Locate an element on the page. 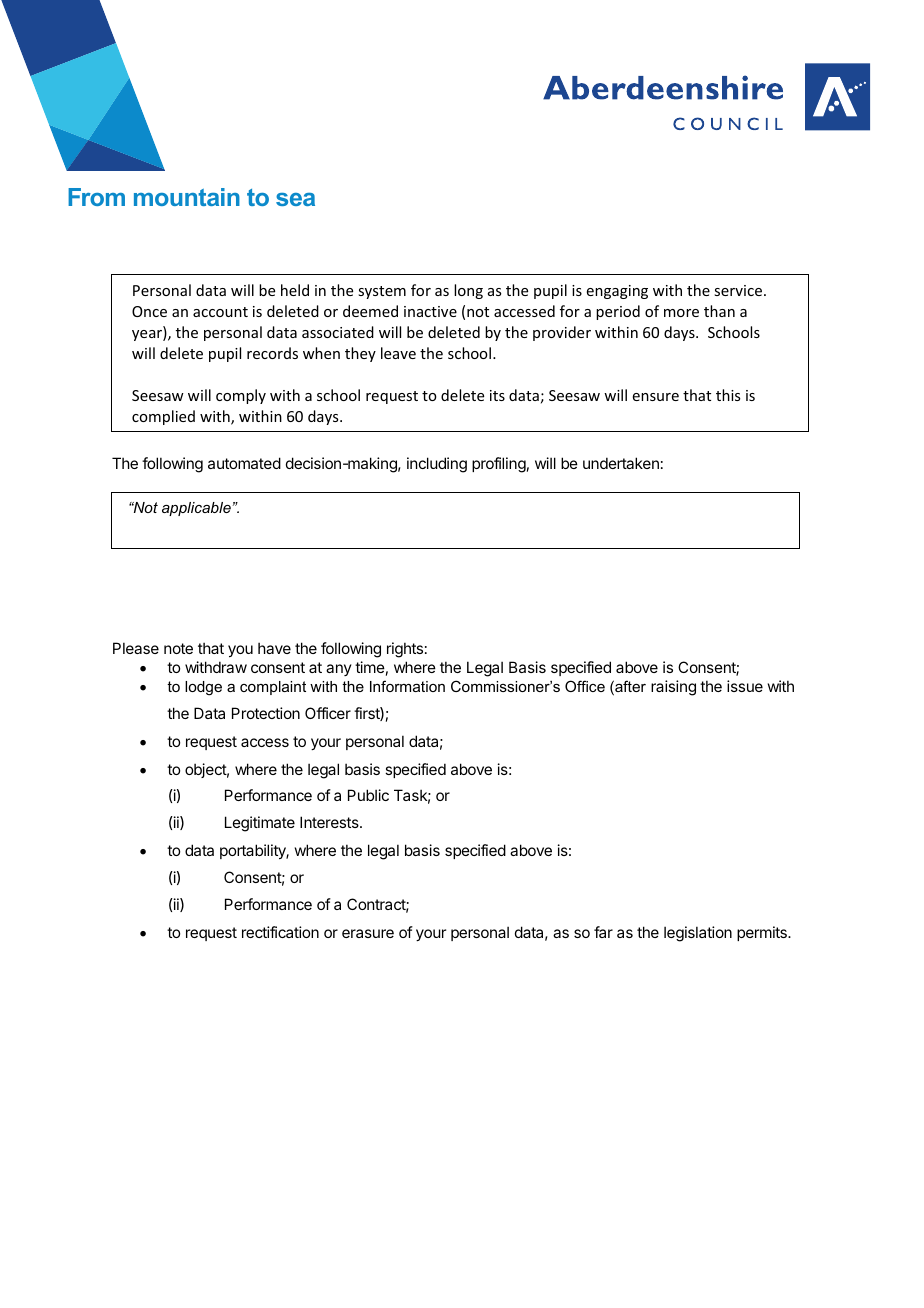 Image resolution: width=924 pixels, height=1308 pixels. rectification is located at coordinates (280, 932).
